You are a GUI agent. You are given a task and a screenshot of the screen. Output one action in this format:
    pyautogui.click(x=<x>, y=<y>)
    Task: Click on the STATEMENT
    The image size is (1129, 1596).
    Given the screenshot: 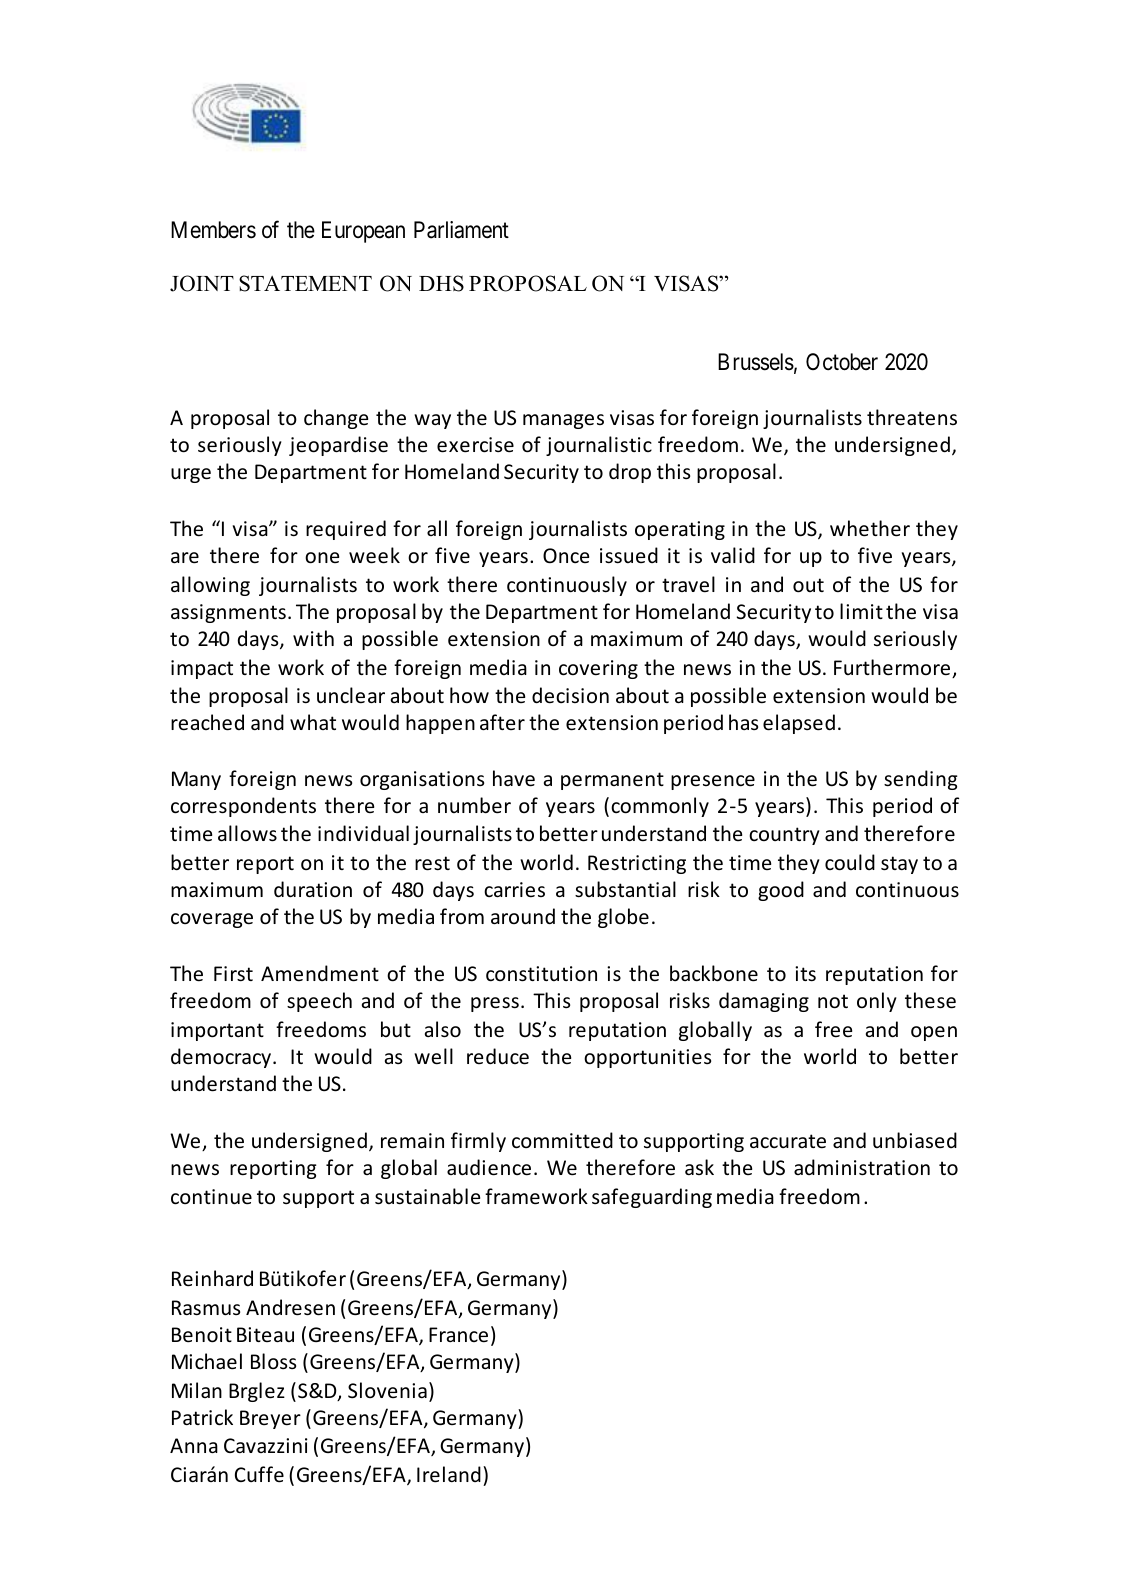 What is the action you would take?
    pyautogui.click(x=305, y=283)
